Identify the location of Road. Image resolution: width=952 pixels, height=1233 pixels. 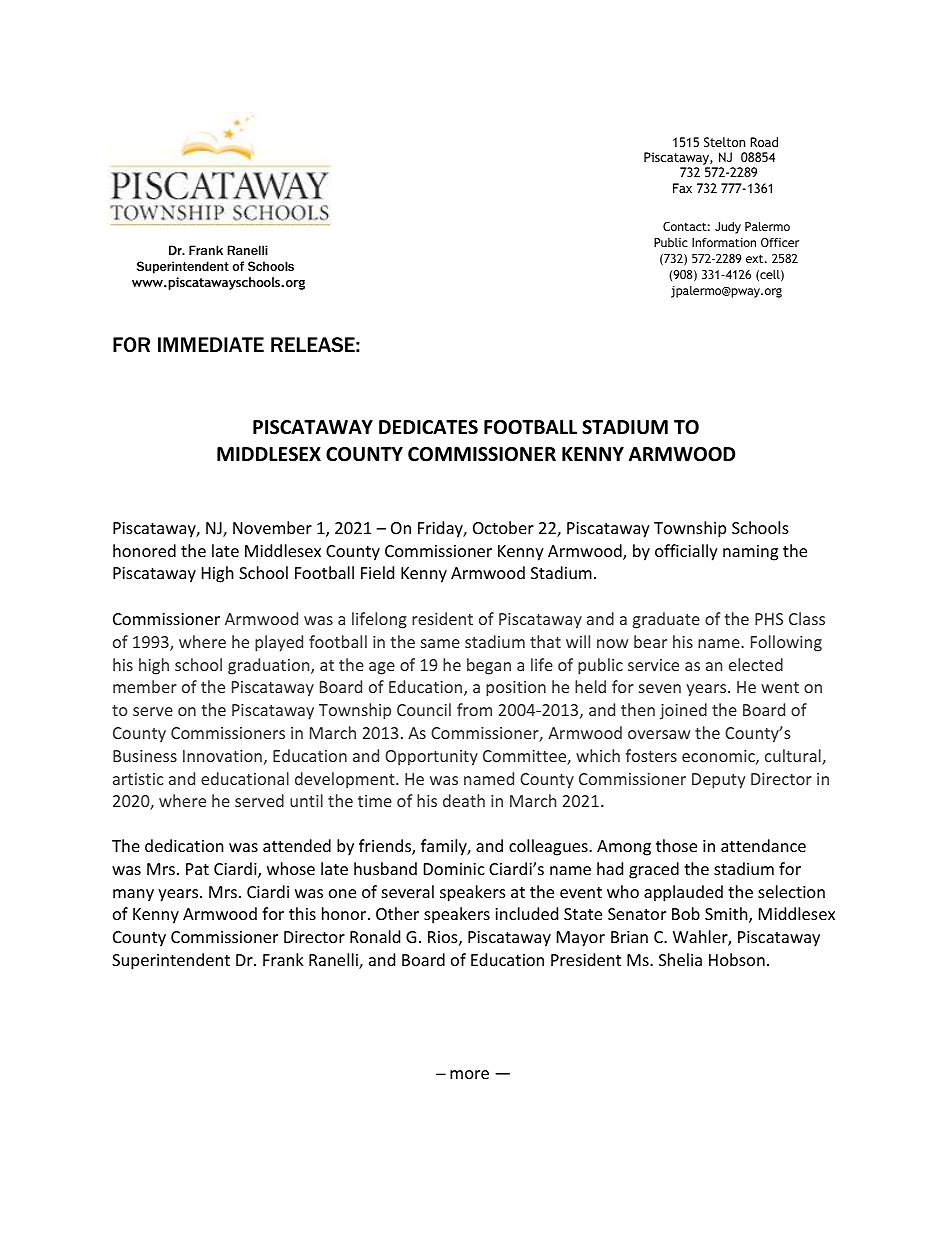
(764, 142).
